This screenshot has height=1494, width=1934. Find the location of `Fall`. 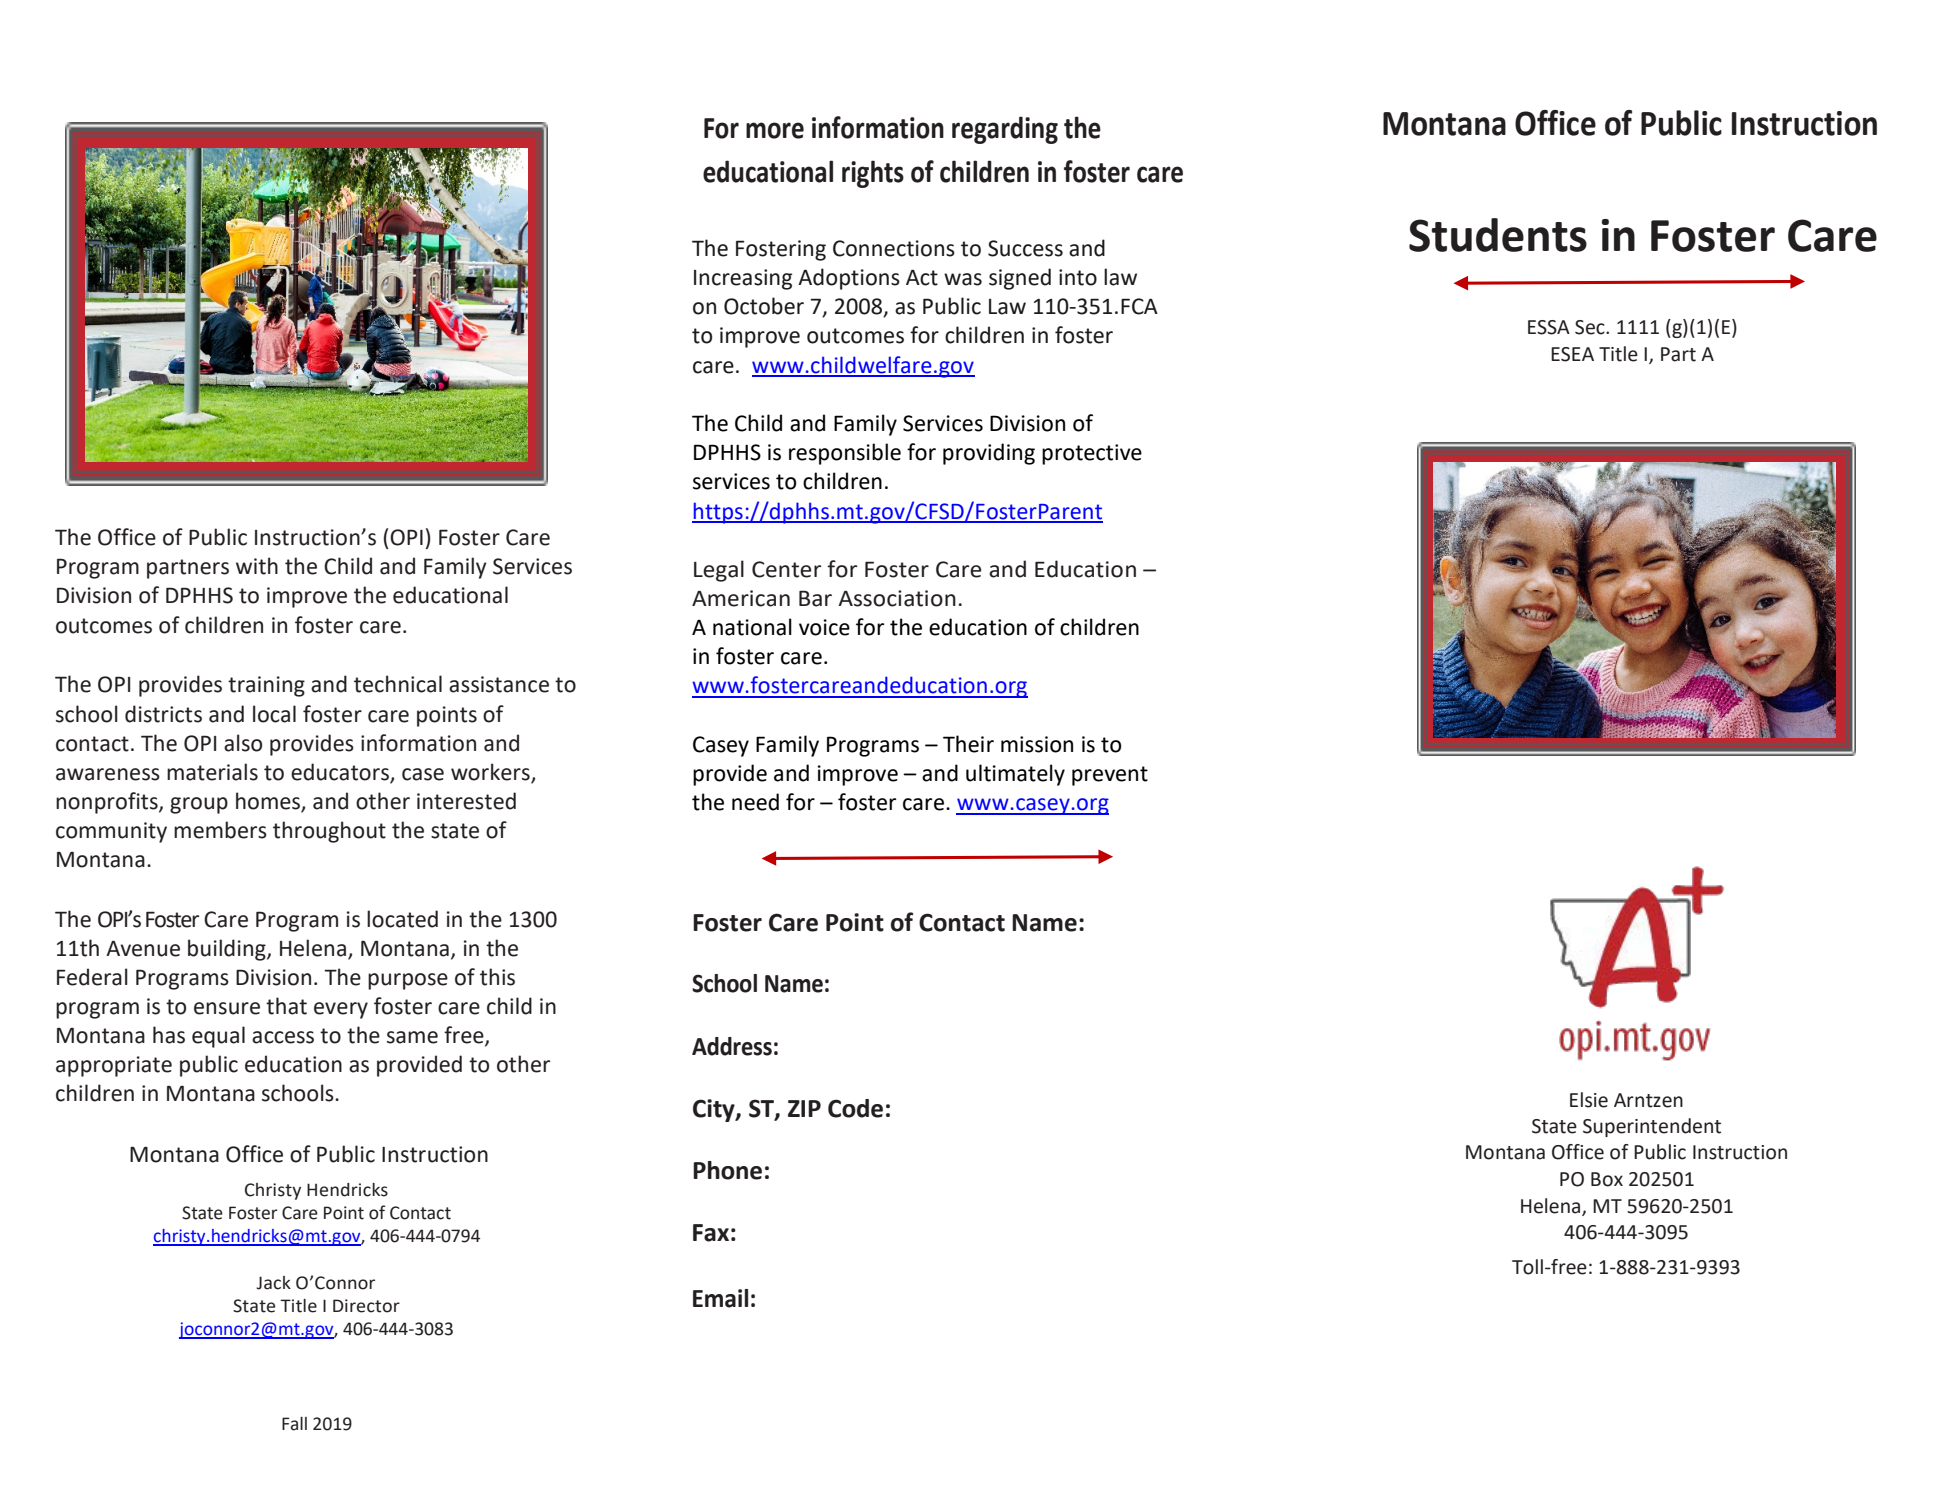

Fall is located at coordinates (294, 1424).
